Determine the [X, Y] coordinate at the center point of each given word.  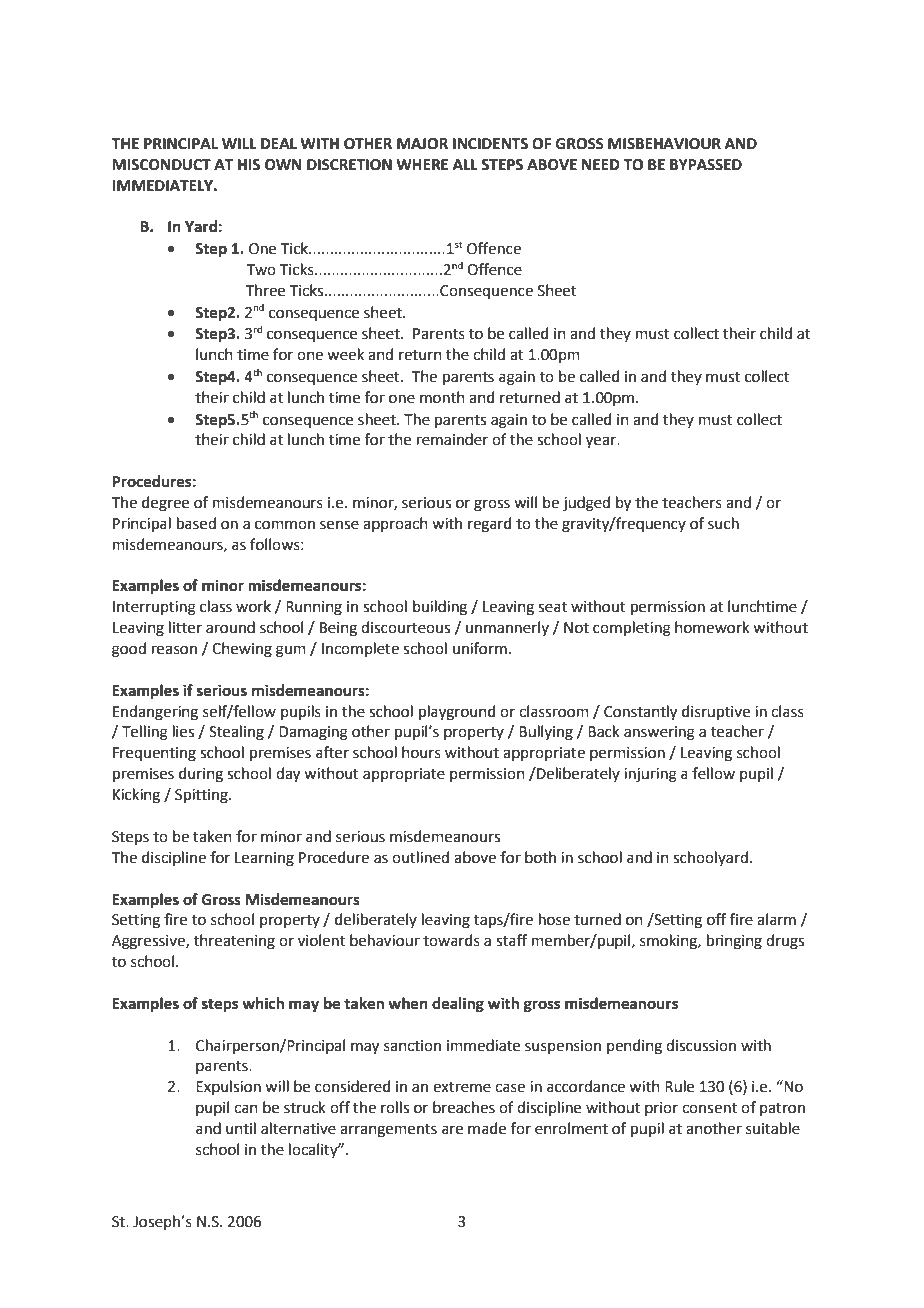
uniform [480, 648]
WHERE [422, 164]
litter [185, 627]
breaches [464, 1107]
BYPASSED [706, 165]
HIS [249, 165]
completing [632, 629]
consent [709, 1108]
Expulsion [228, 1087]
